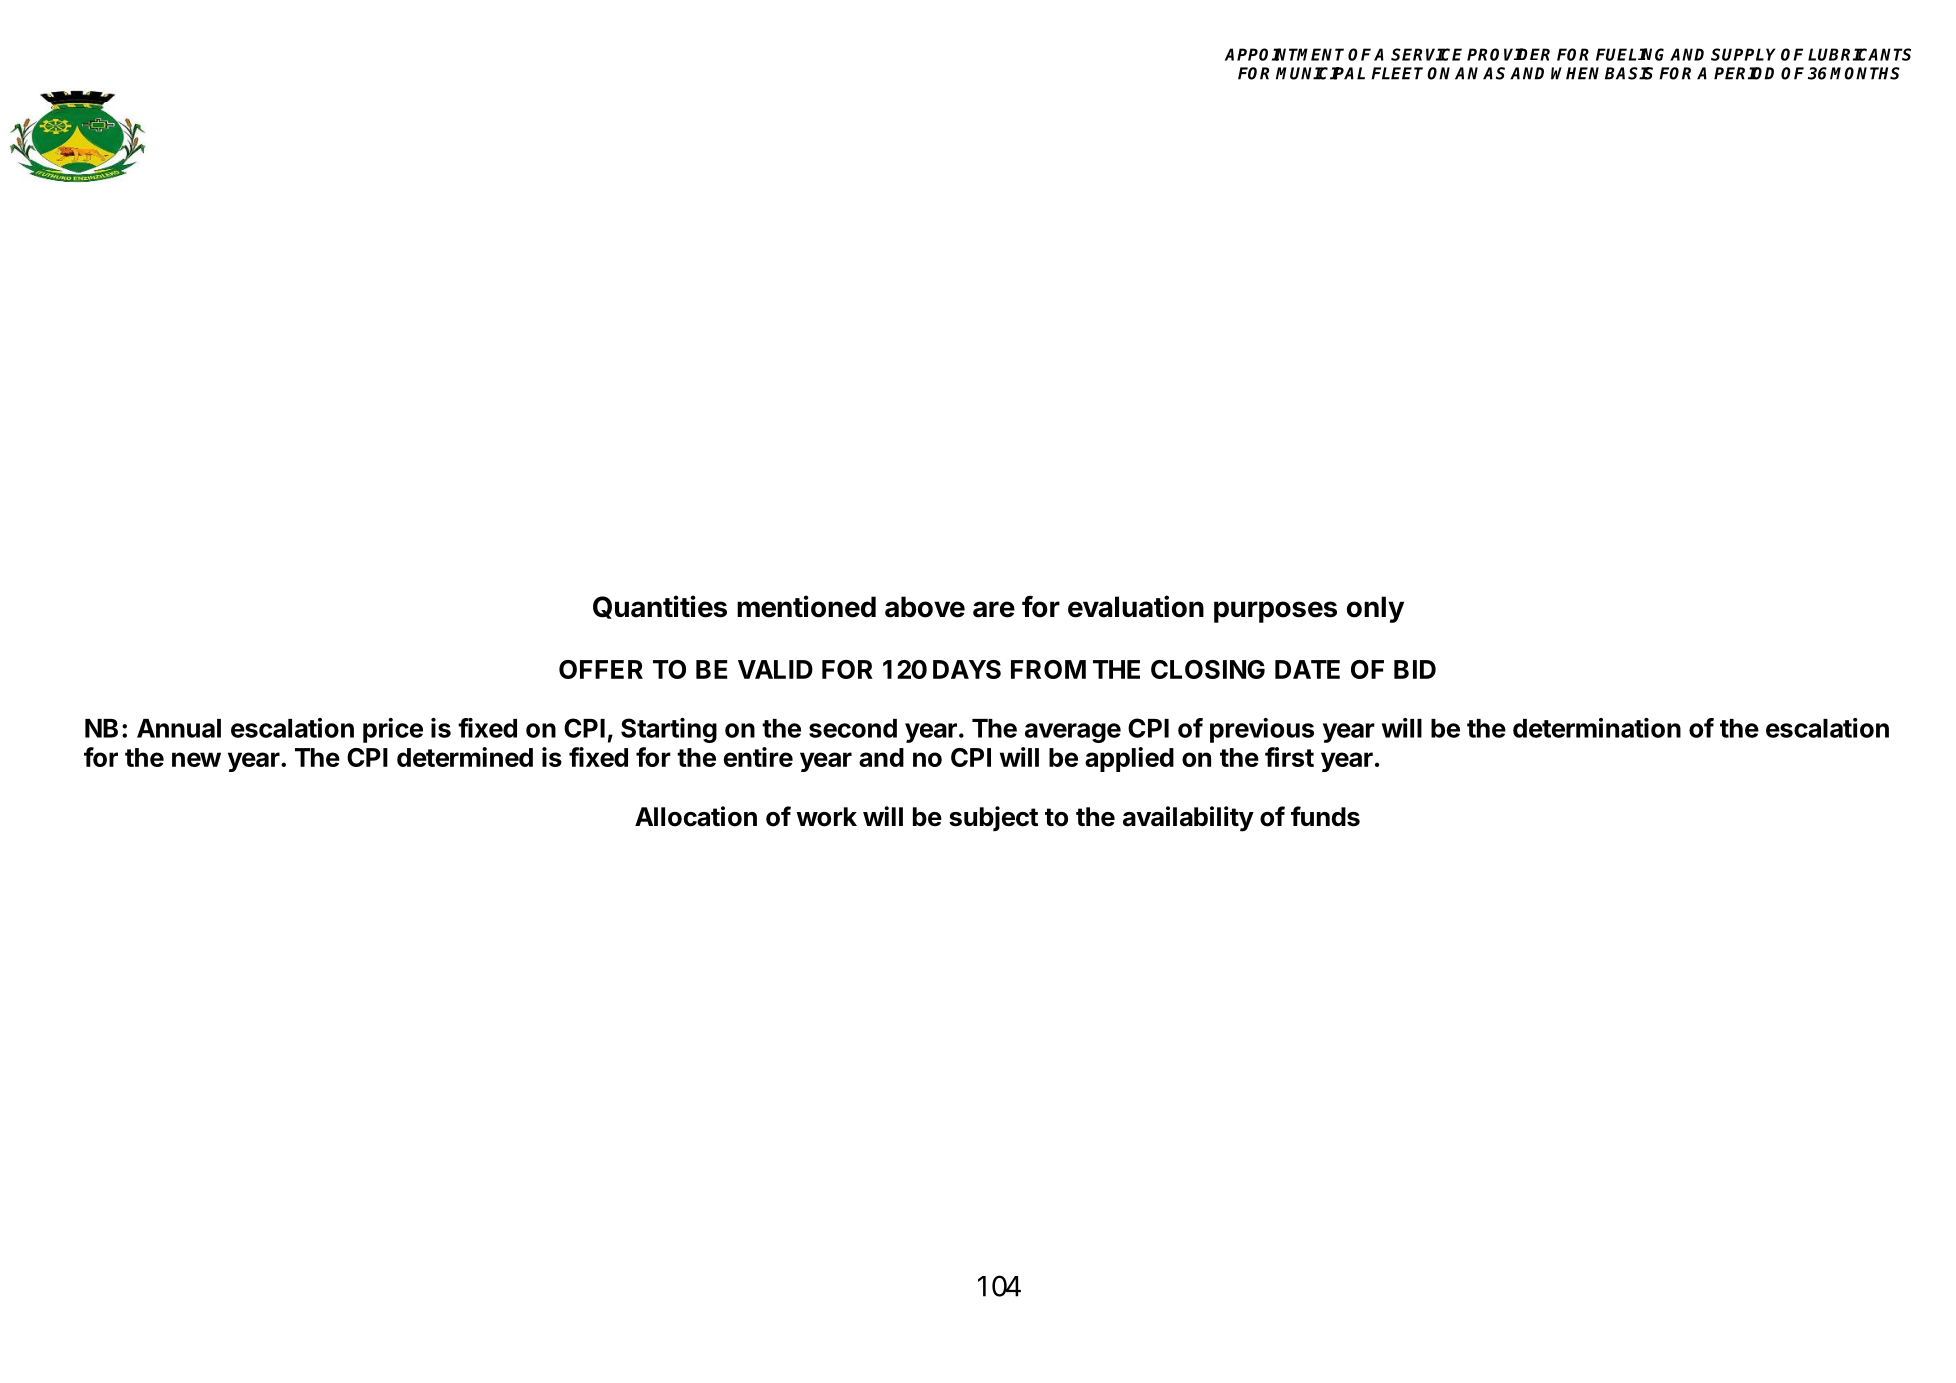 The height and width of the screenshot is (1383, 1956). I want to click on FLEET, so click(1397, 73).
